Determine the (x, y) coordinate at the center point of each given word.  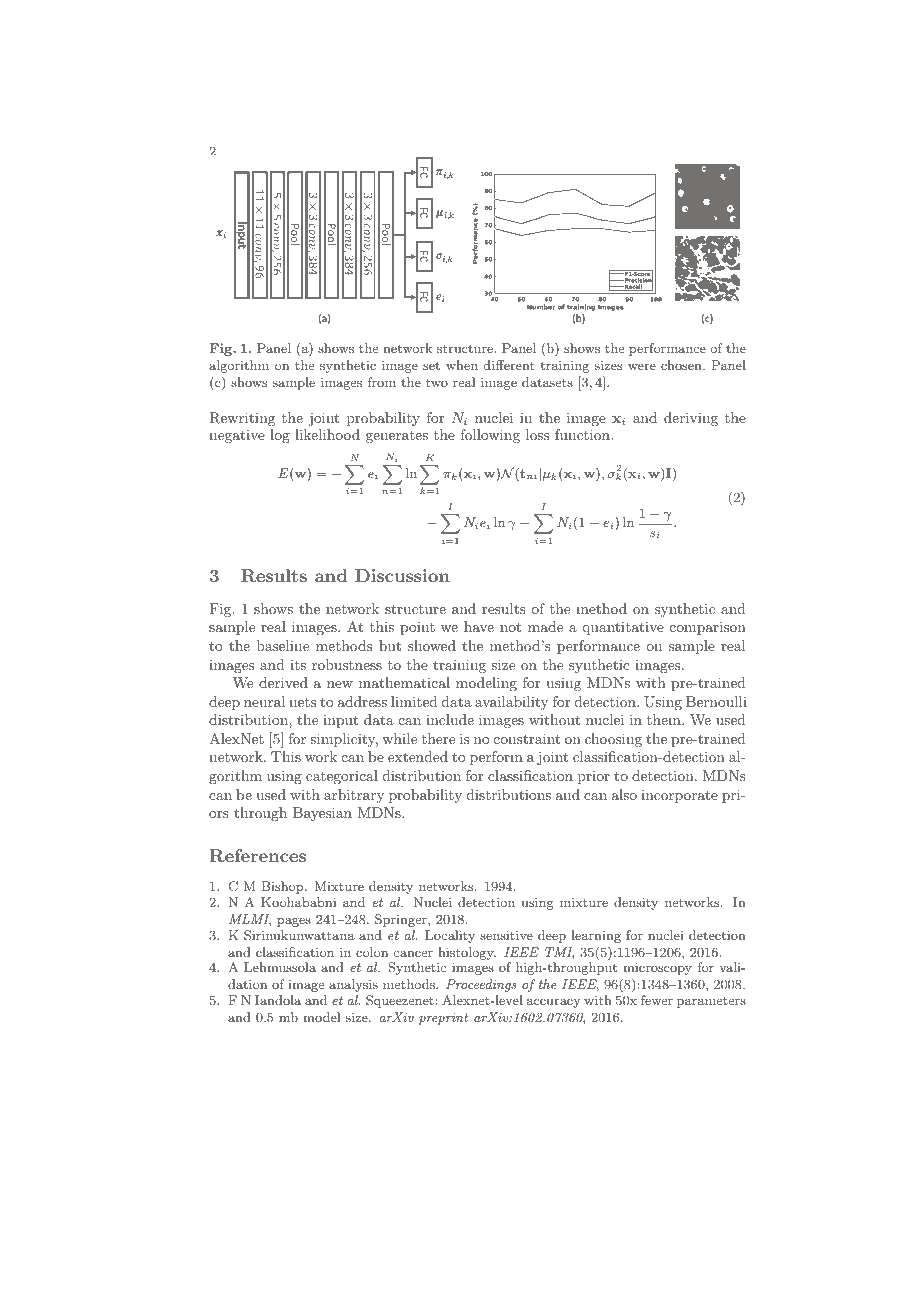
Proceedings (481, 985)
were (642, 367)
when (462, 365)
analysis (353, 985)
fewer (657, 1000)
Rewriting (242, 419)
